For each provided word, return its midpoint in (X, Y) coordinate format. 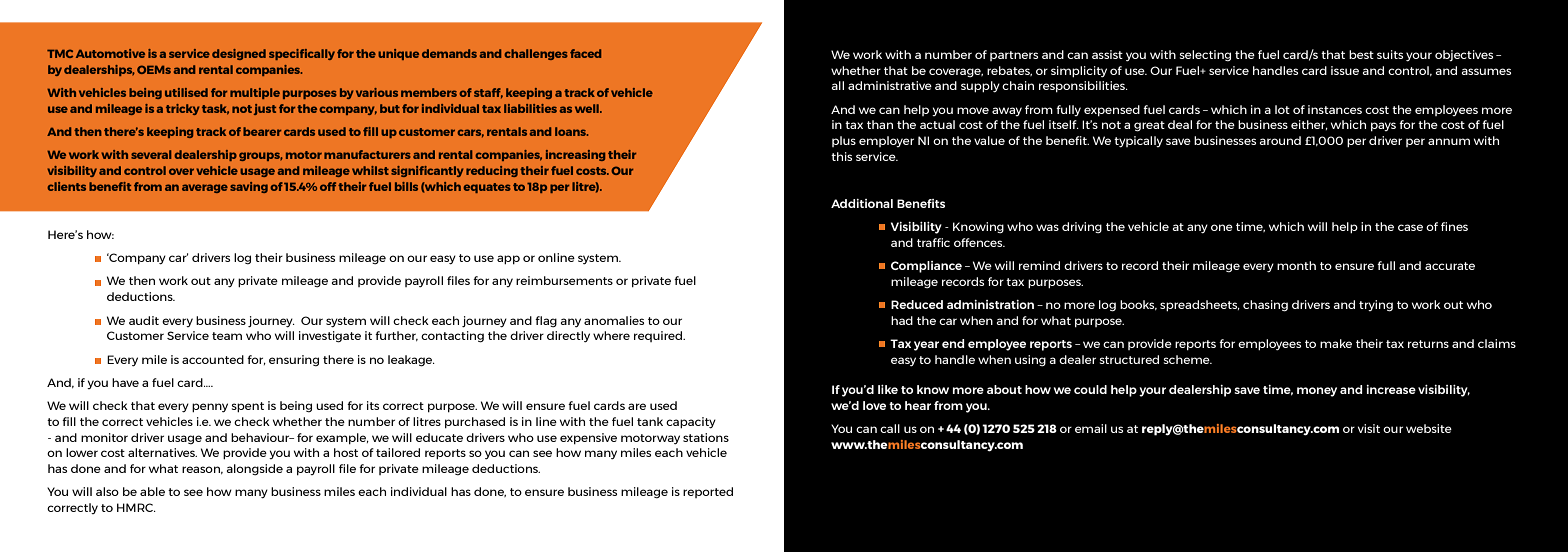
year (926, 346)
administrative (890, 85)
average (205, 188)
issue (1345, 70)
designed (239, 54)
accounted (213, 359)
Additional (862, 203)
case (1410, 227)
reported (708, 492)
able (152, 491)
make (1336, 343)
